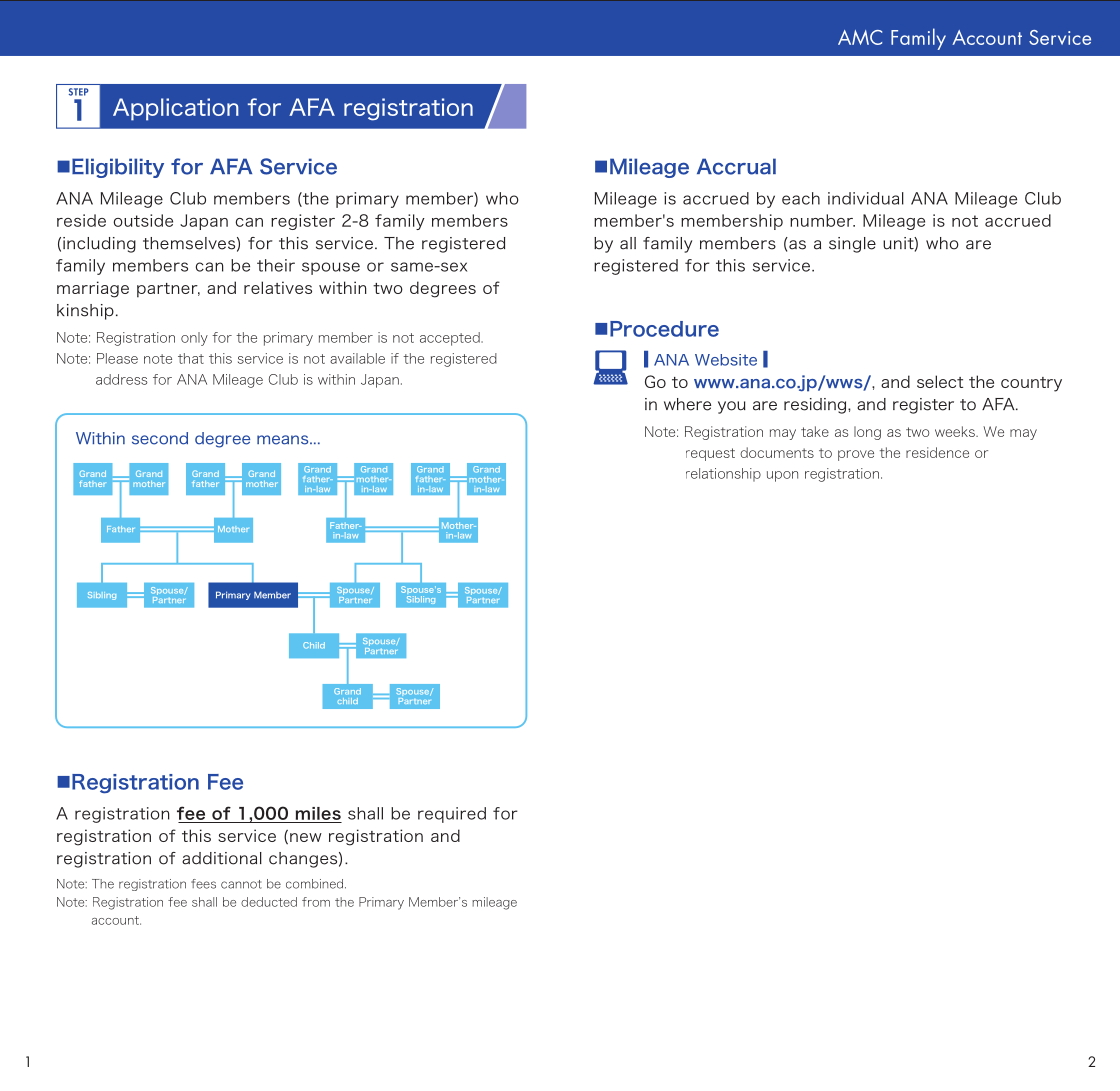 The width and height of the image is (1120, 1091). I want to click on Accrual, so click(736, 166).
